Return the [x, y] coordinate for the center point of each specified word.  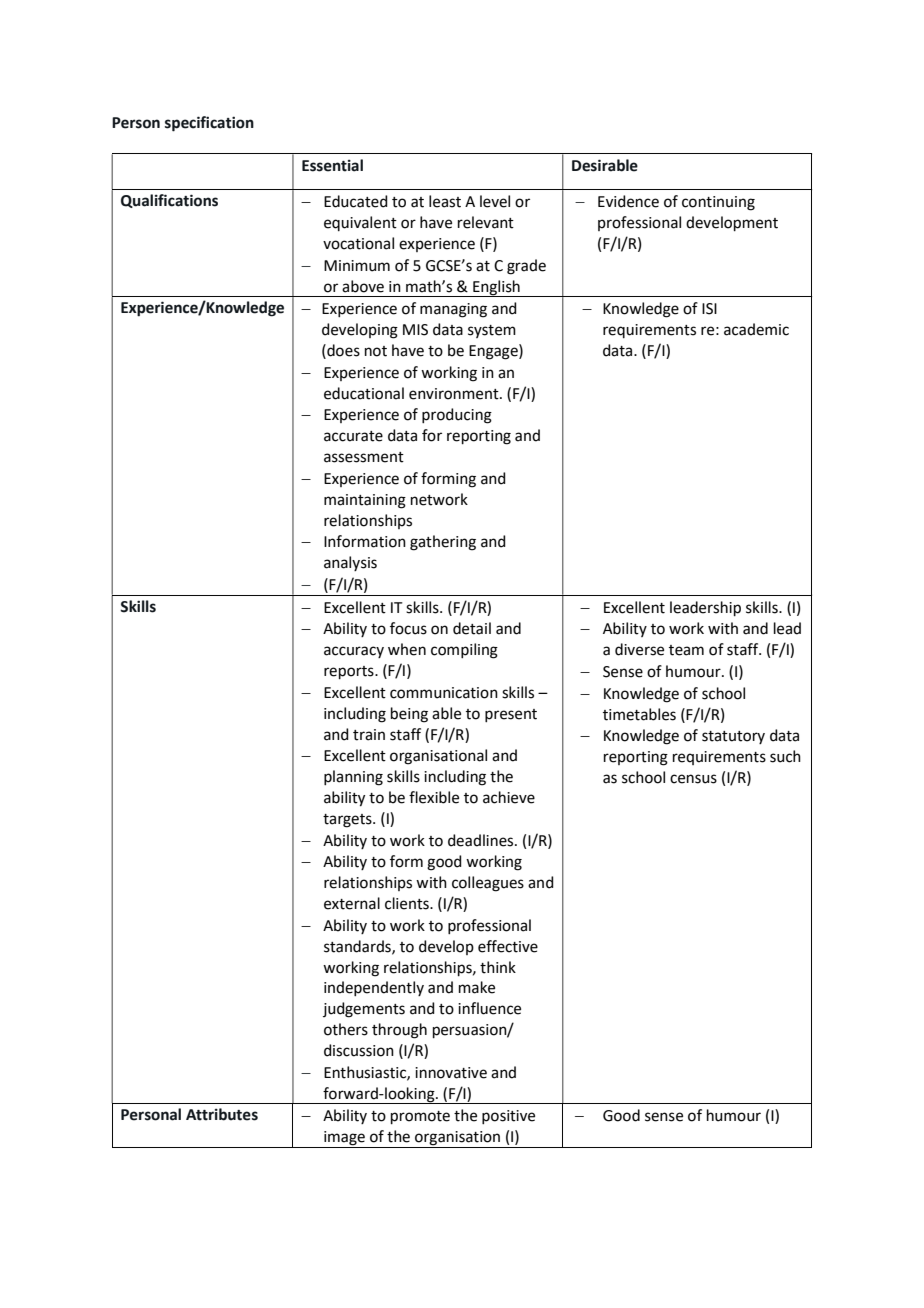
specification [209, 124]
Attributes [222, 1114]
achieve [509, 797]
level [495, 201]
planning [353, 778]
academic [756, 329]
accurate [353, 436]
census [693, 779]
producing [457, 416]
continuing [718, 203]
